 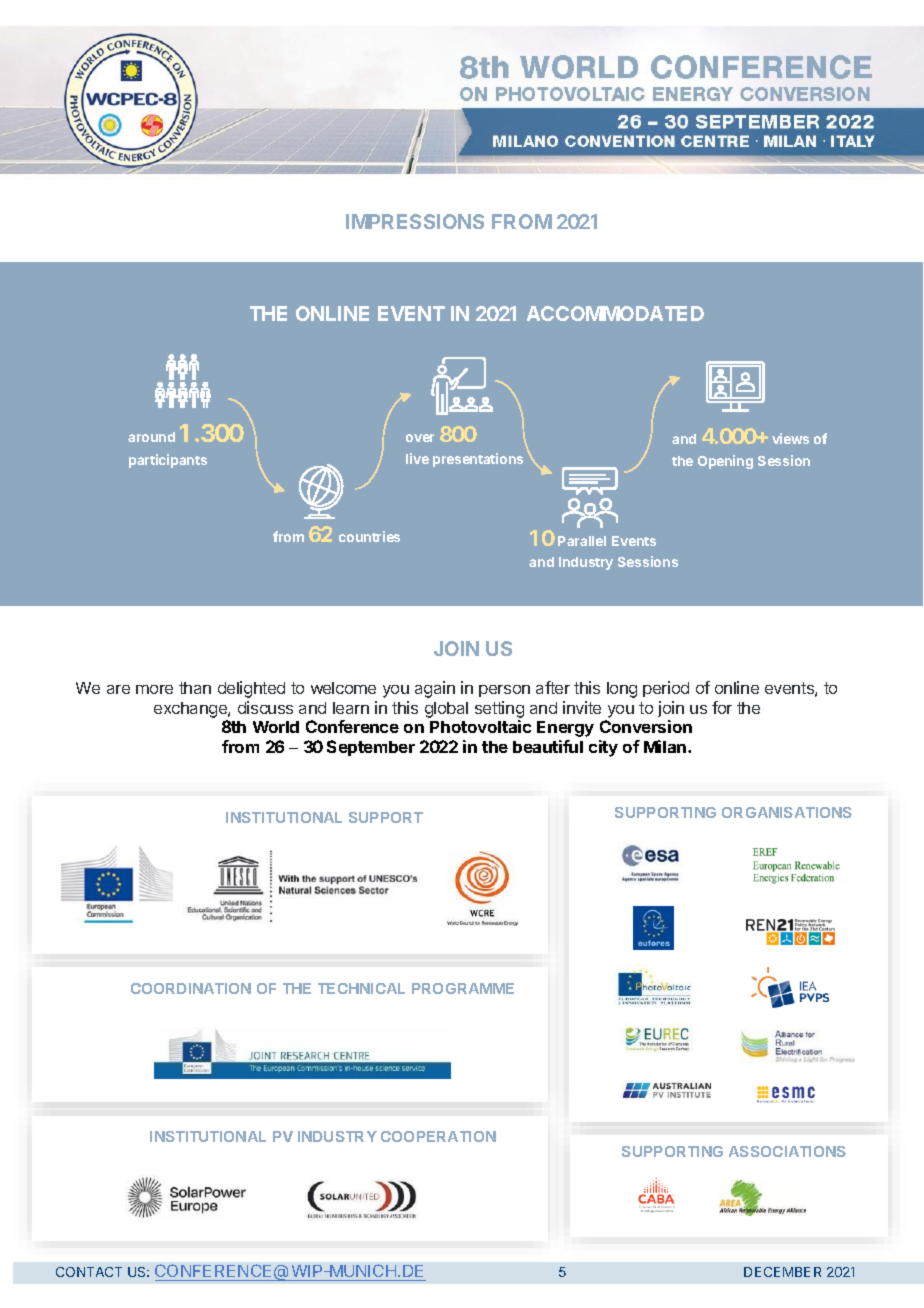 I want to click on ACCOMMODATED, so click(x=615, y=313).
